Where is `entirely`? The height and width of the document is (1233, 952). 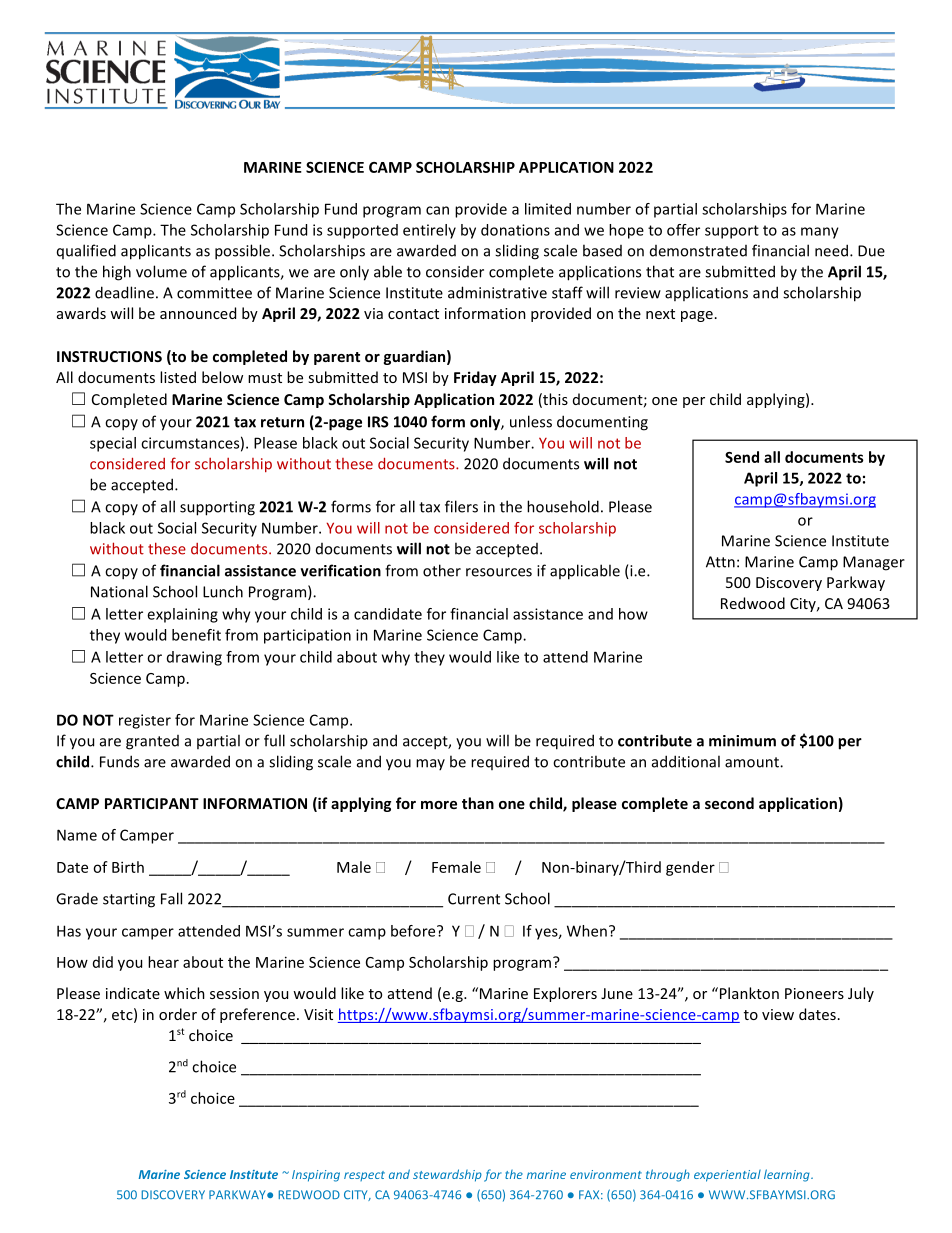
entirely is located at coordinates (429, 231).
